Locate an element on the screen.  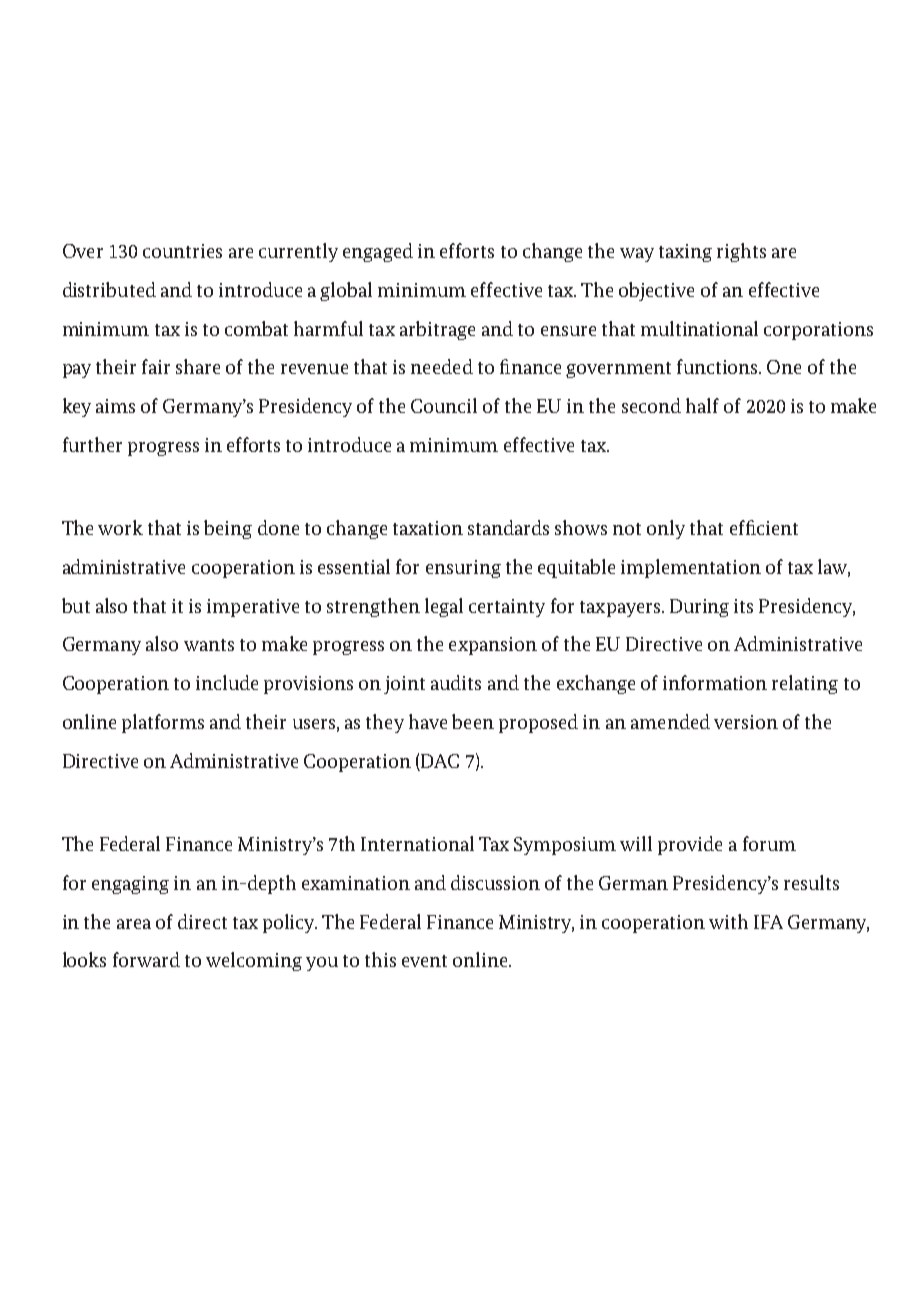
platforms is located at coordinates (163, 723).
